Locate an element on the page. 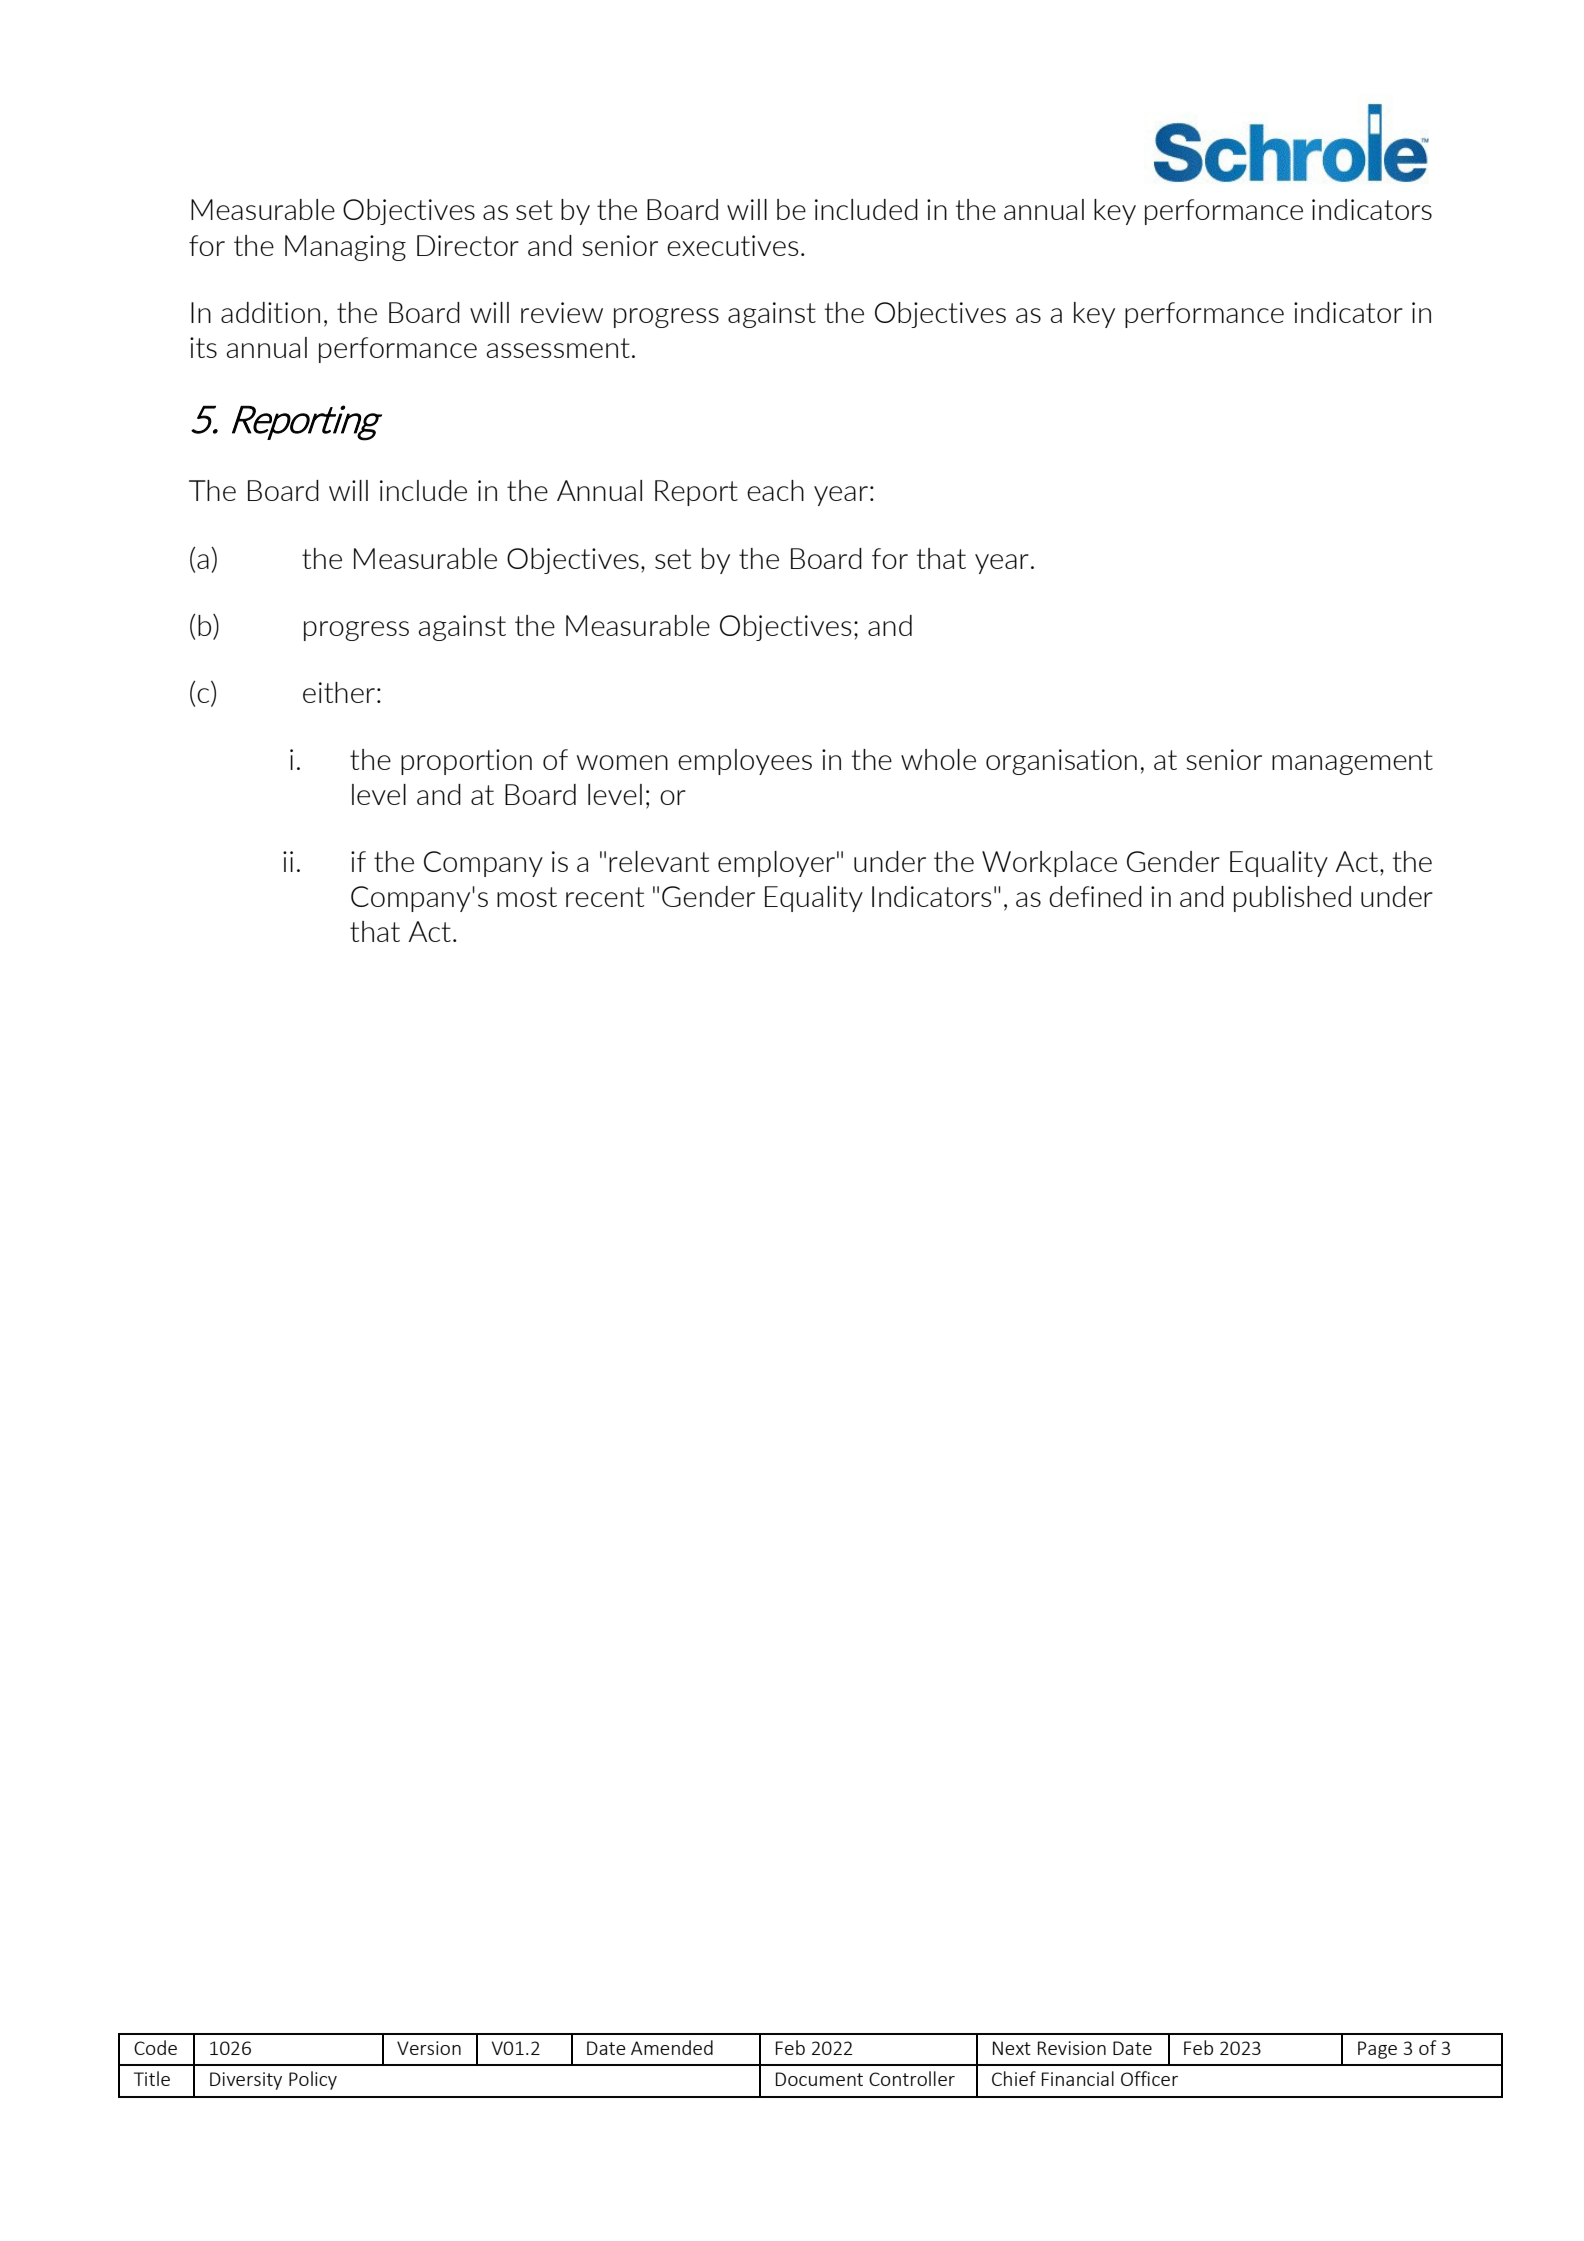 Image resolution: width=1584 pixels, height=2241 pixels. published is located at coordinates (1292, 899).
